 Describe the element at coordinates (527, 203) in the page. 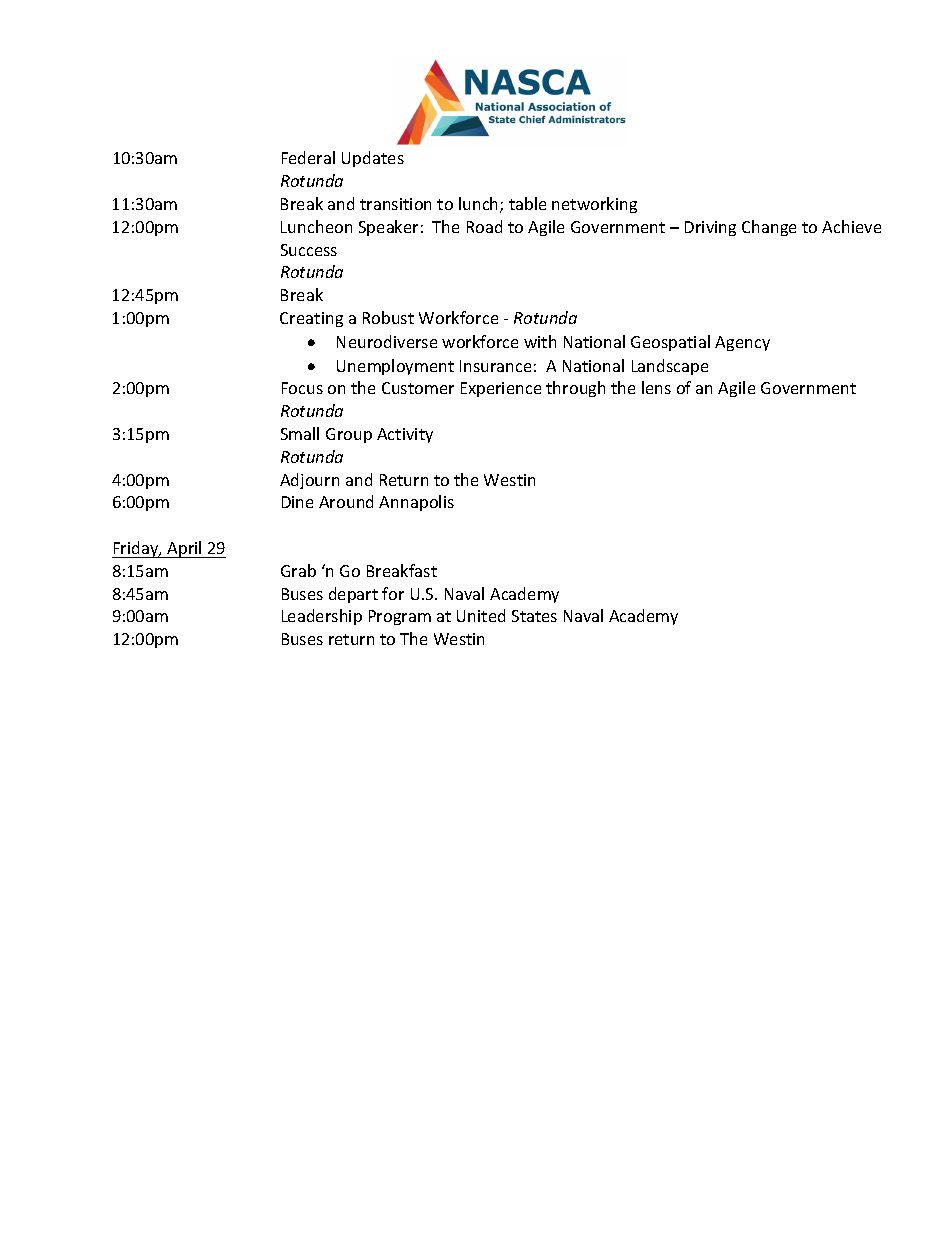

I see `table` at that location.
